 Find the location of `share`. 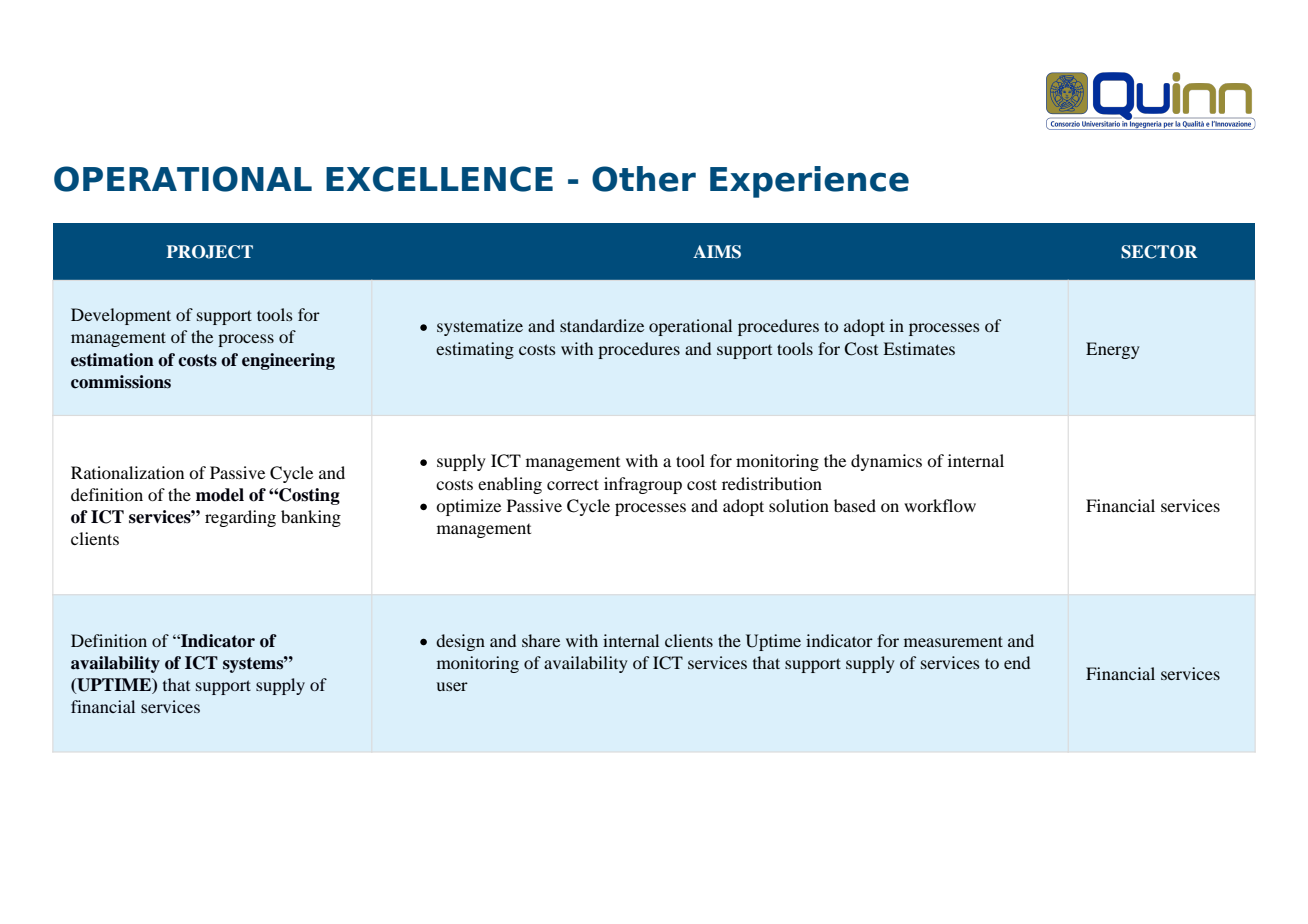

share is located at coordinates (541, 640).
